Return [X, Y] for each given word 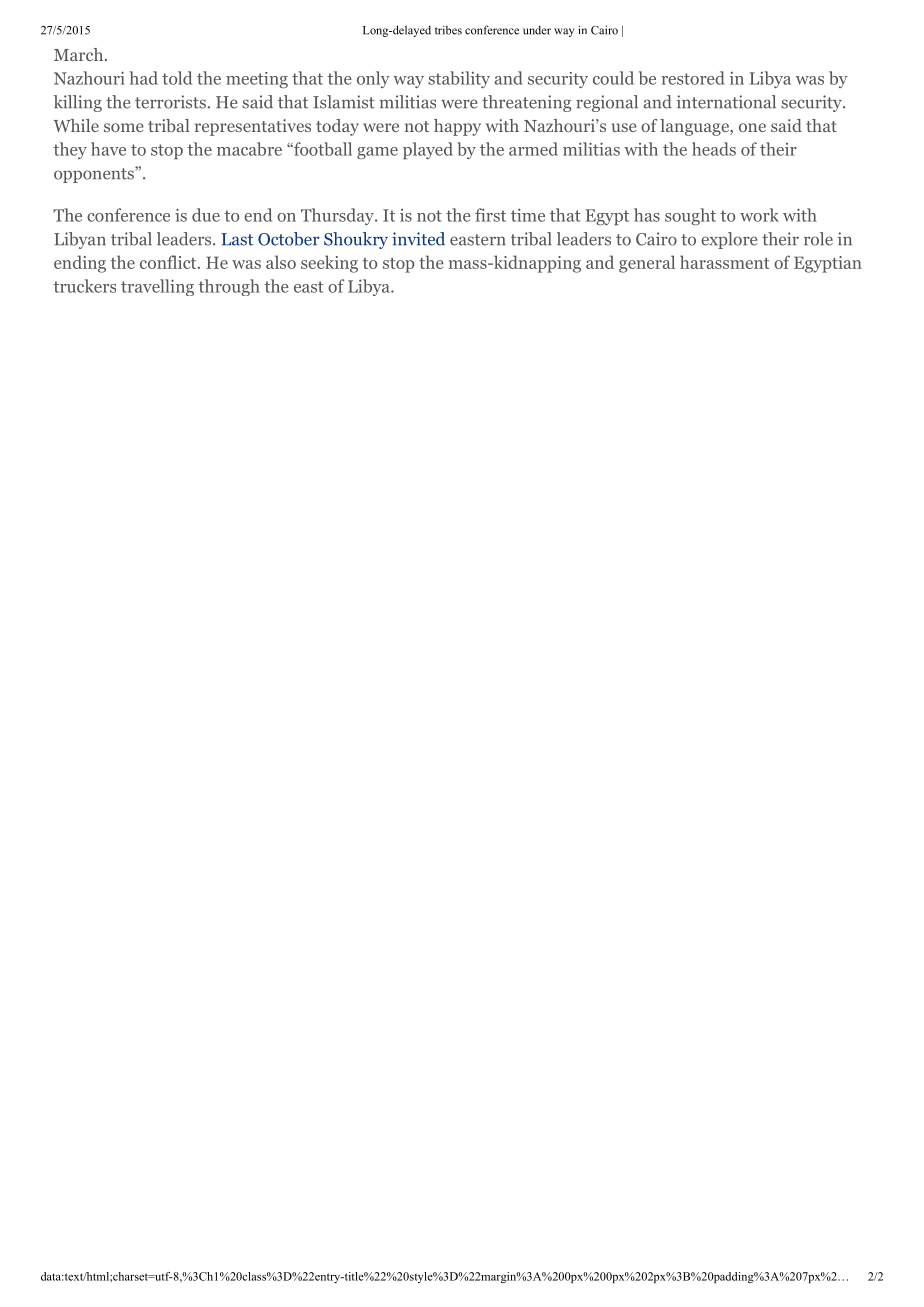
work [759, 215]
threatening [526, 103]
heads [714, 149]
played [428, 150]
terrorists [170, 102]
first [490, 215]
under [537, 30]
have [108, 149]
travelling [157, 287]
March [80, 54]
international [726, 102]
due [206, 215]
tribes [448, 30]
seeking [329, 264]
